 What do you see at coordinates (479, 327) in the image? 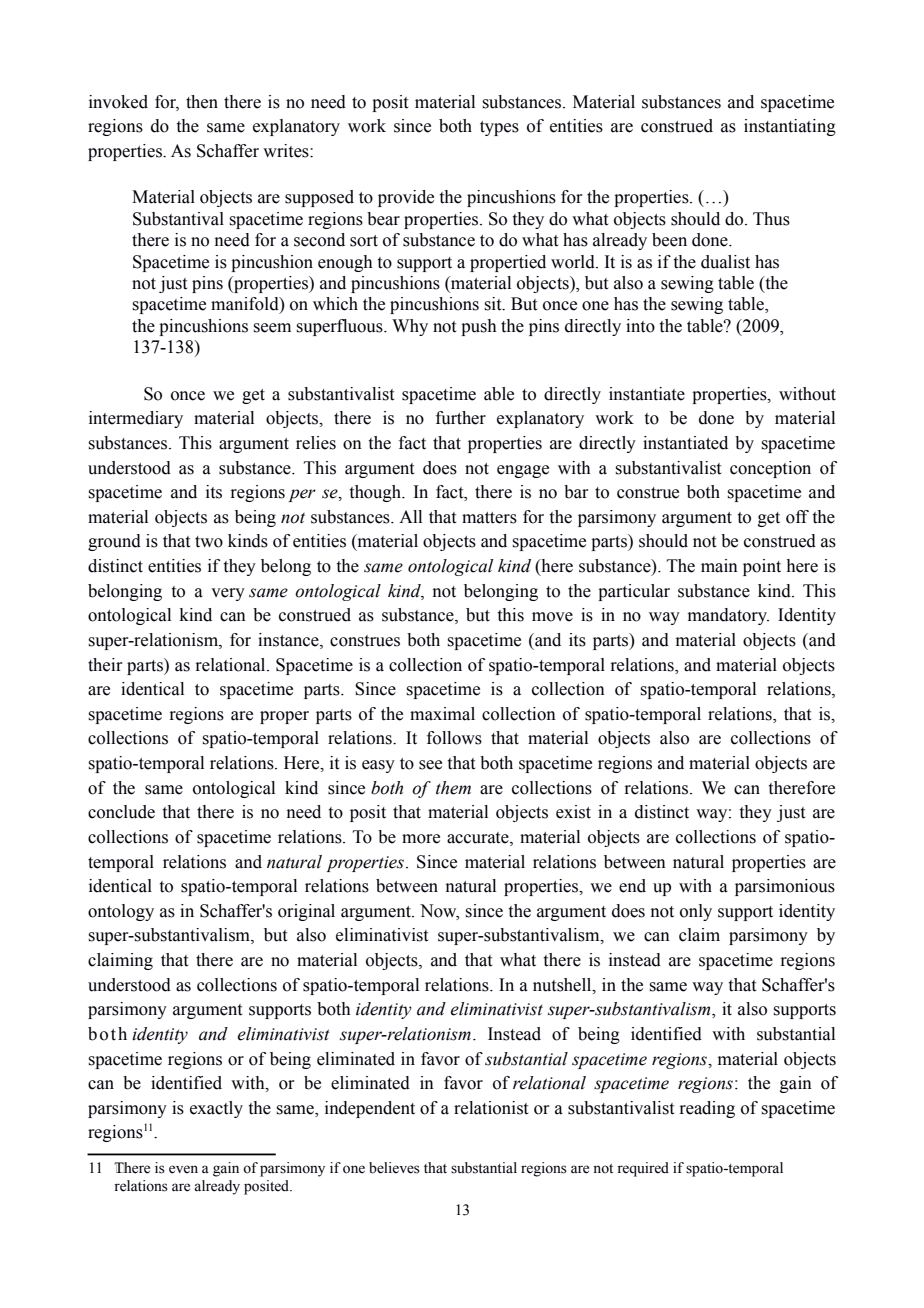
I see `push` at bounding box center [479, 327].
